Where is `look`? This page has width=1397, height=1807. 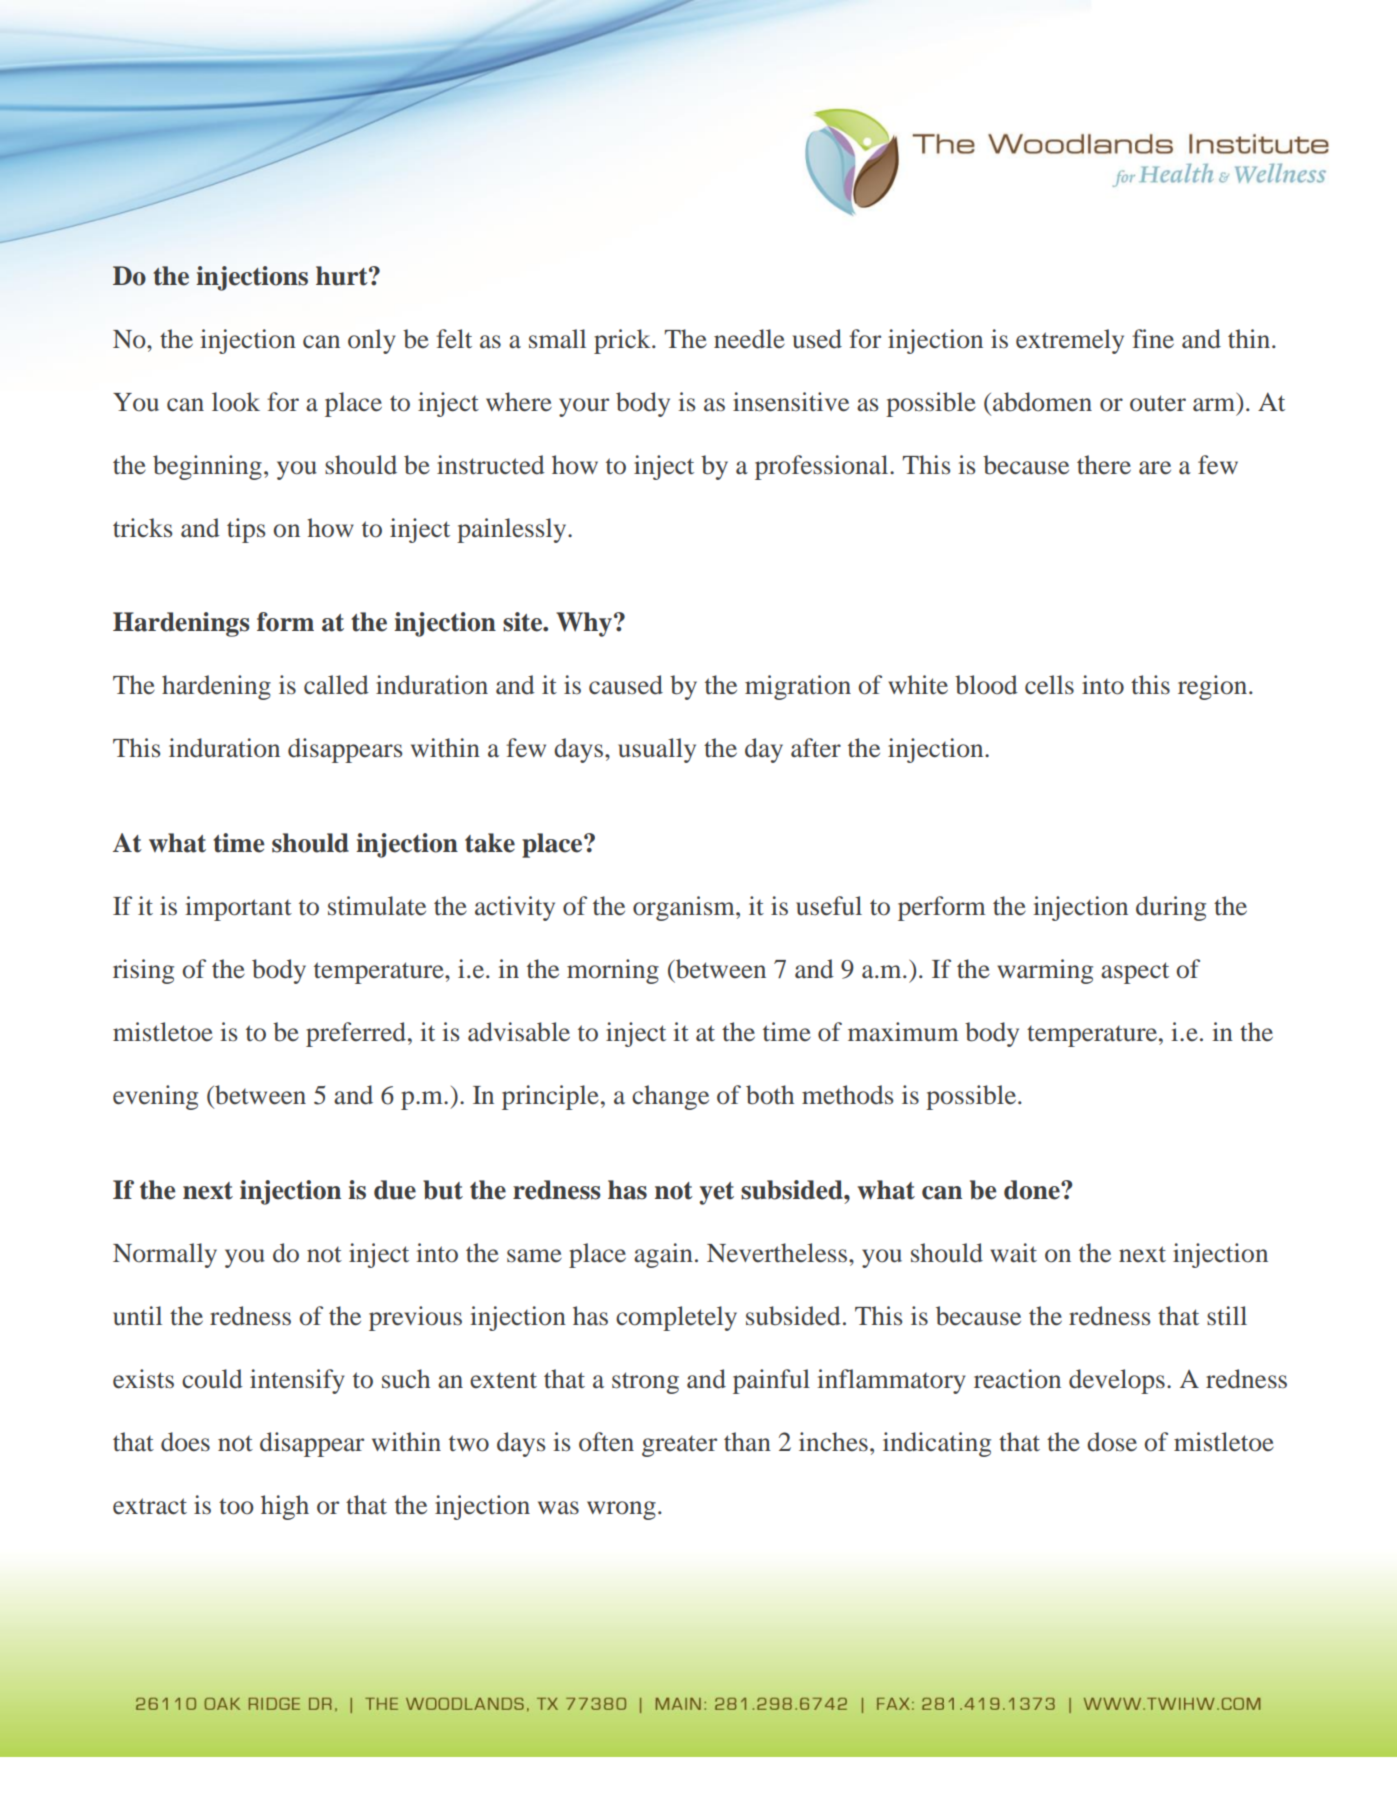 look is located at coordinates (236, 402).
